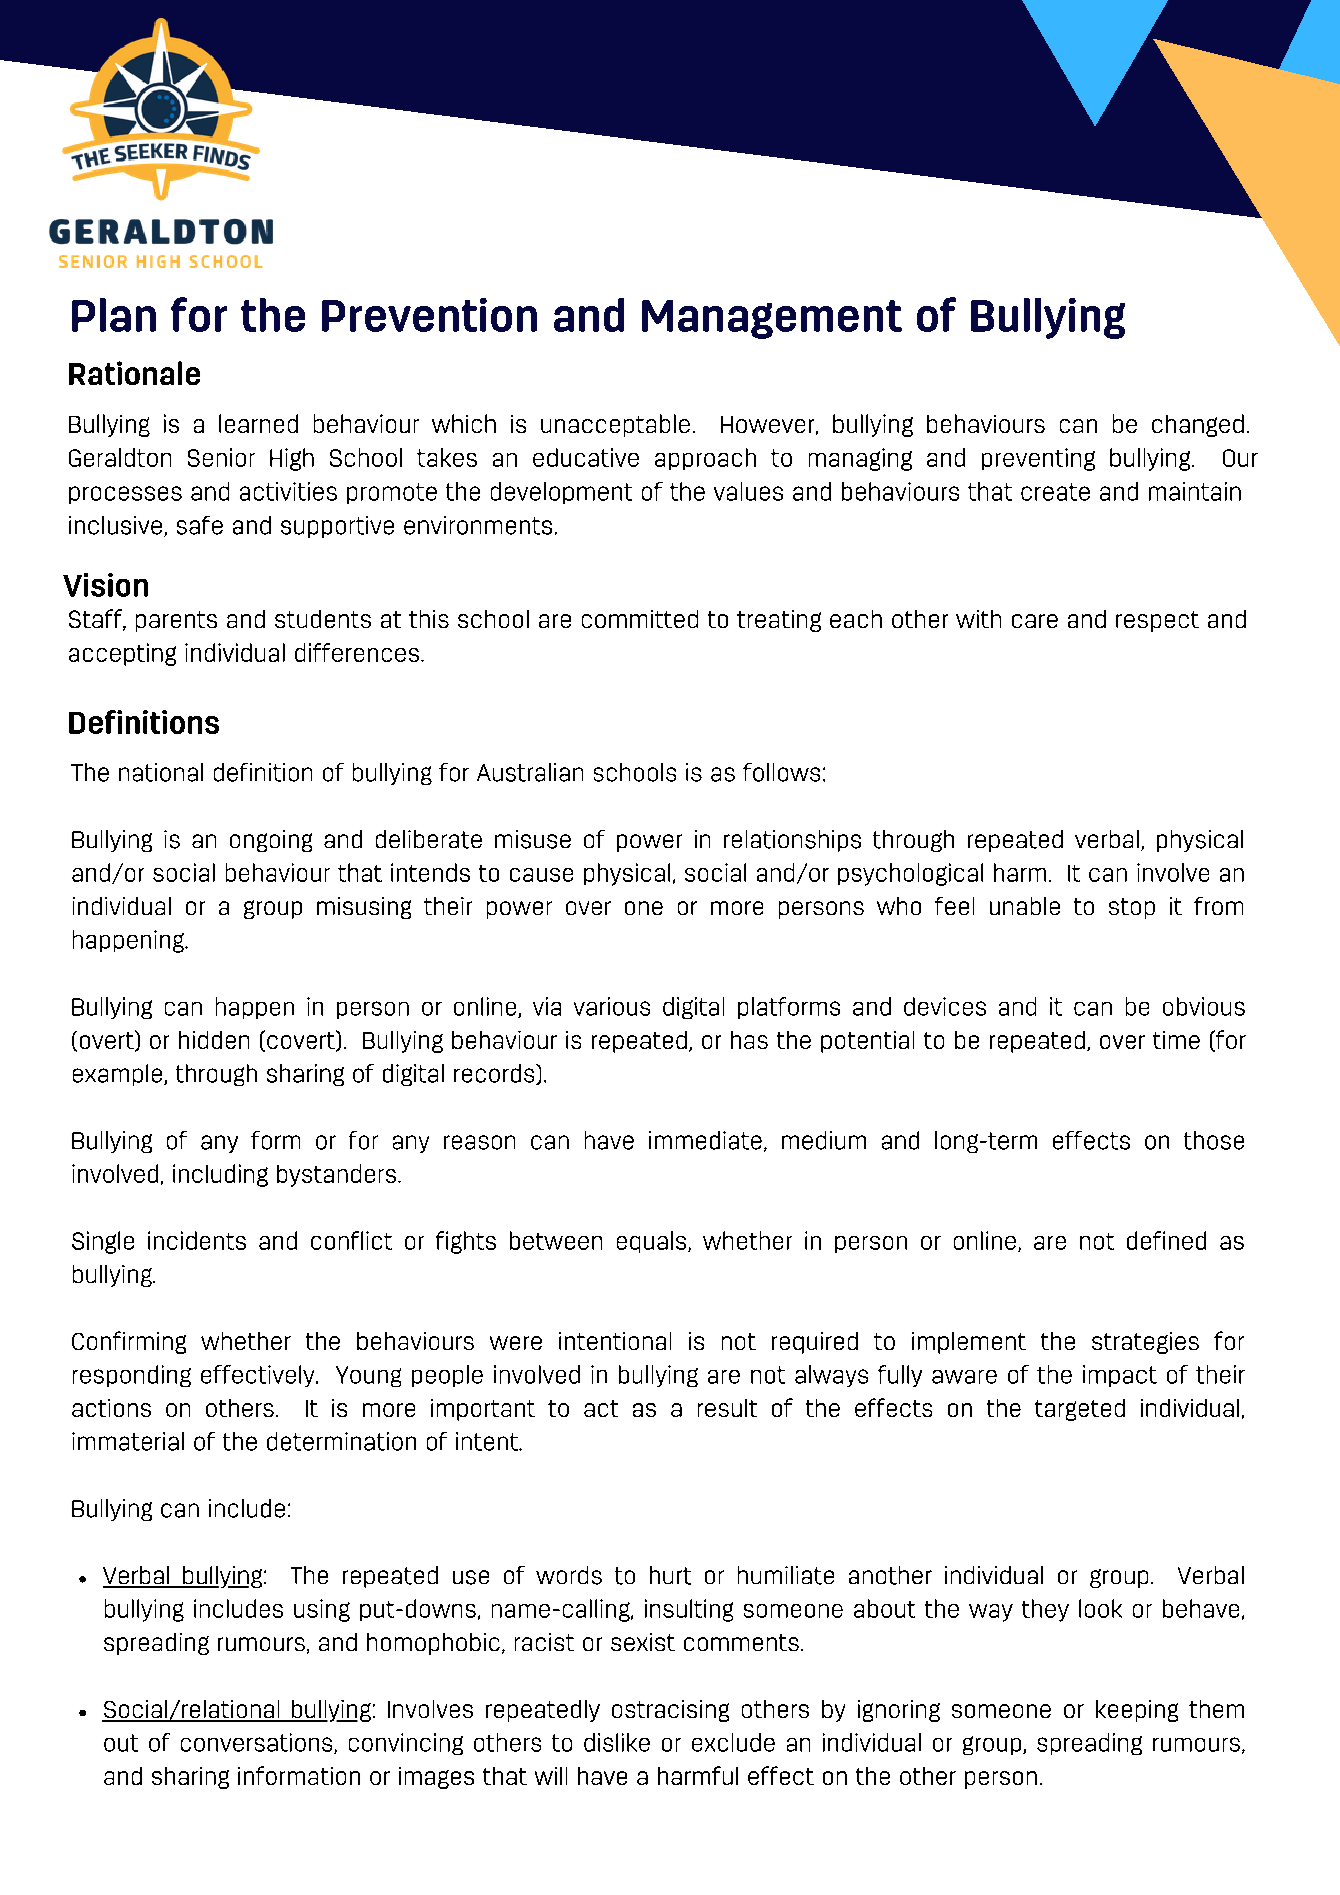 The image size is (1340, 1895). What do you see at coordinates (727, 1408) in the image?
I see `result` at bounding box center [727, 1408].
